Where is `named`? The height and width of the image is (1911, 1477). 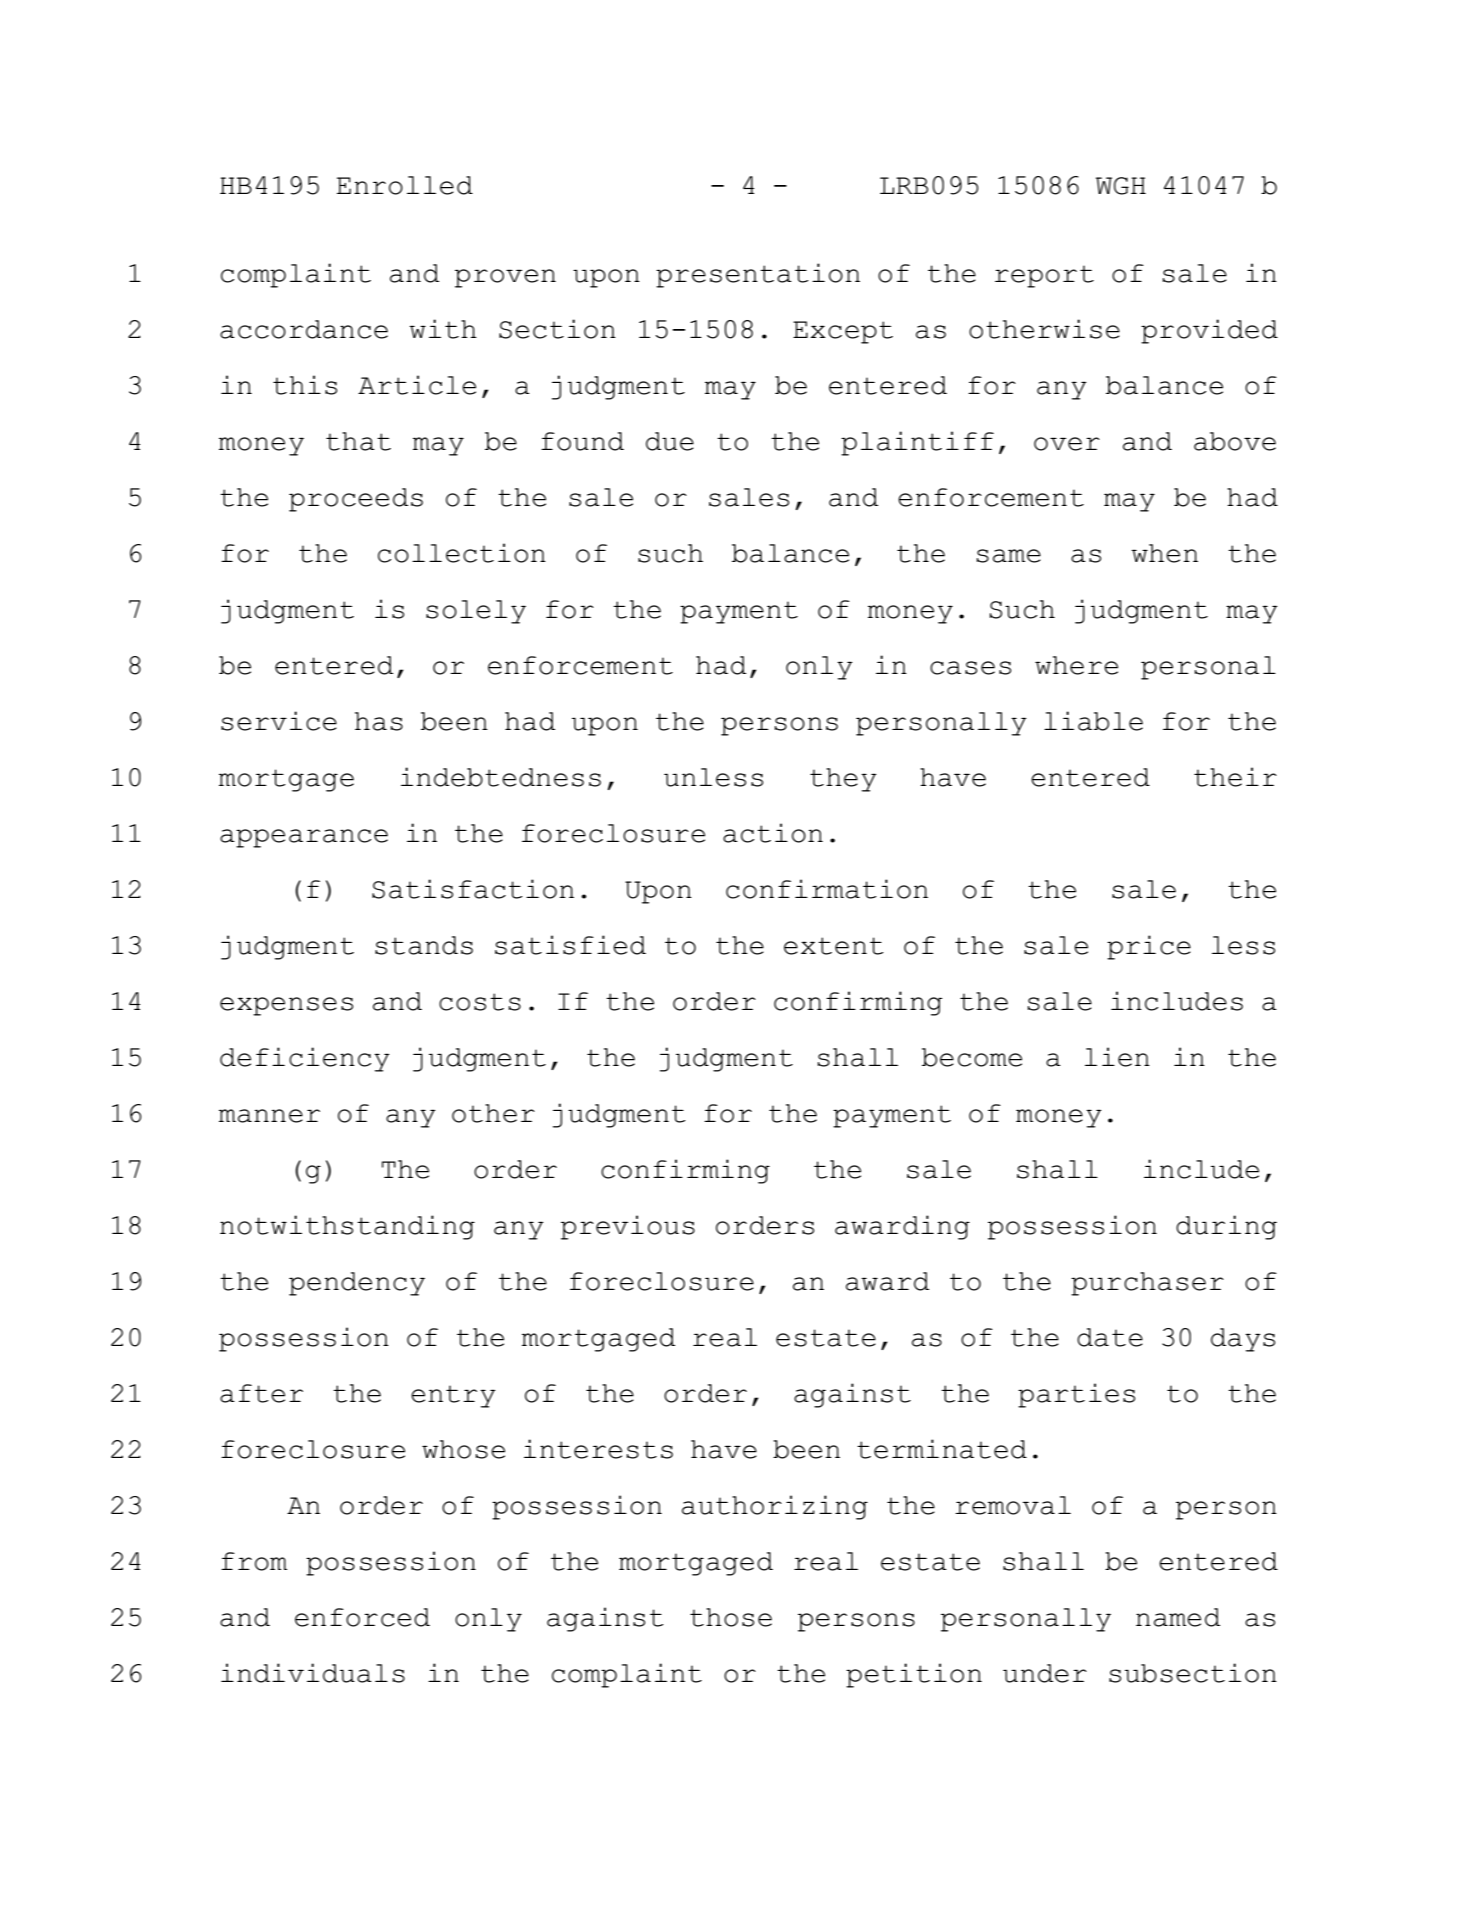 named is located at coordinates (1178, 1617).
